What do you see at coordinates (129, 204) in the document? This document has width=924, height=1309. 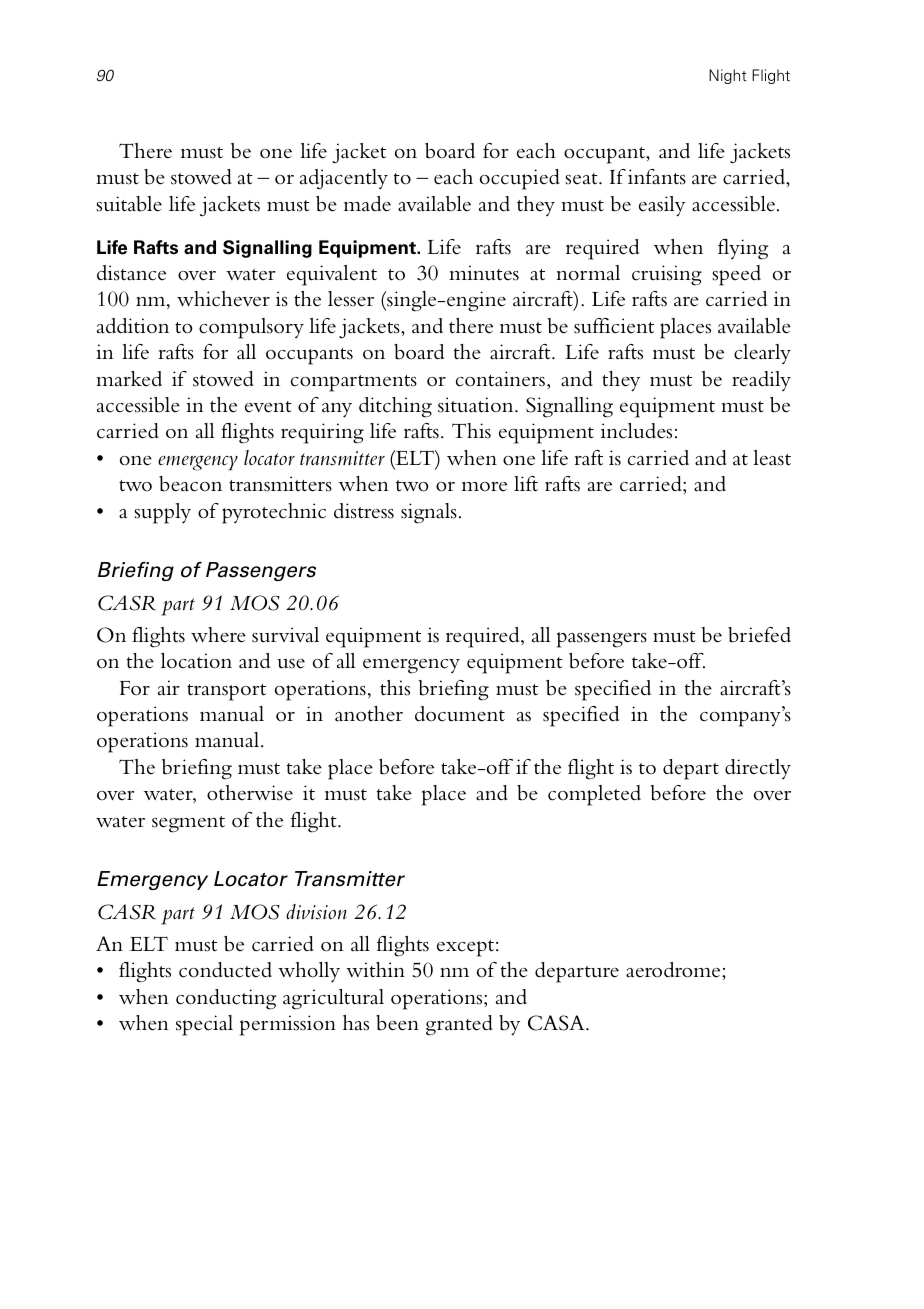 I see `suitable` at bounding box center [129, 204].
